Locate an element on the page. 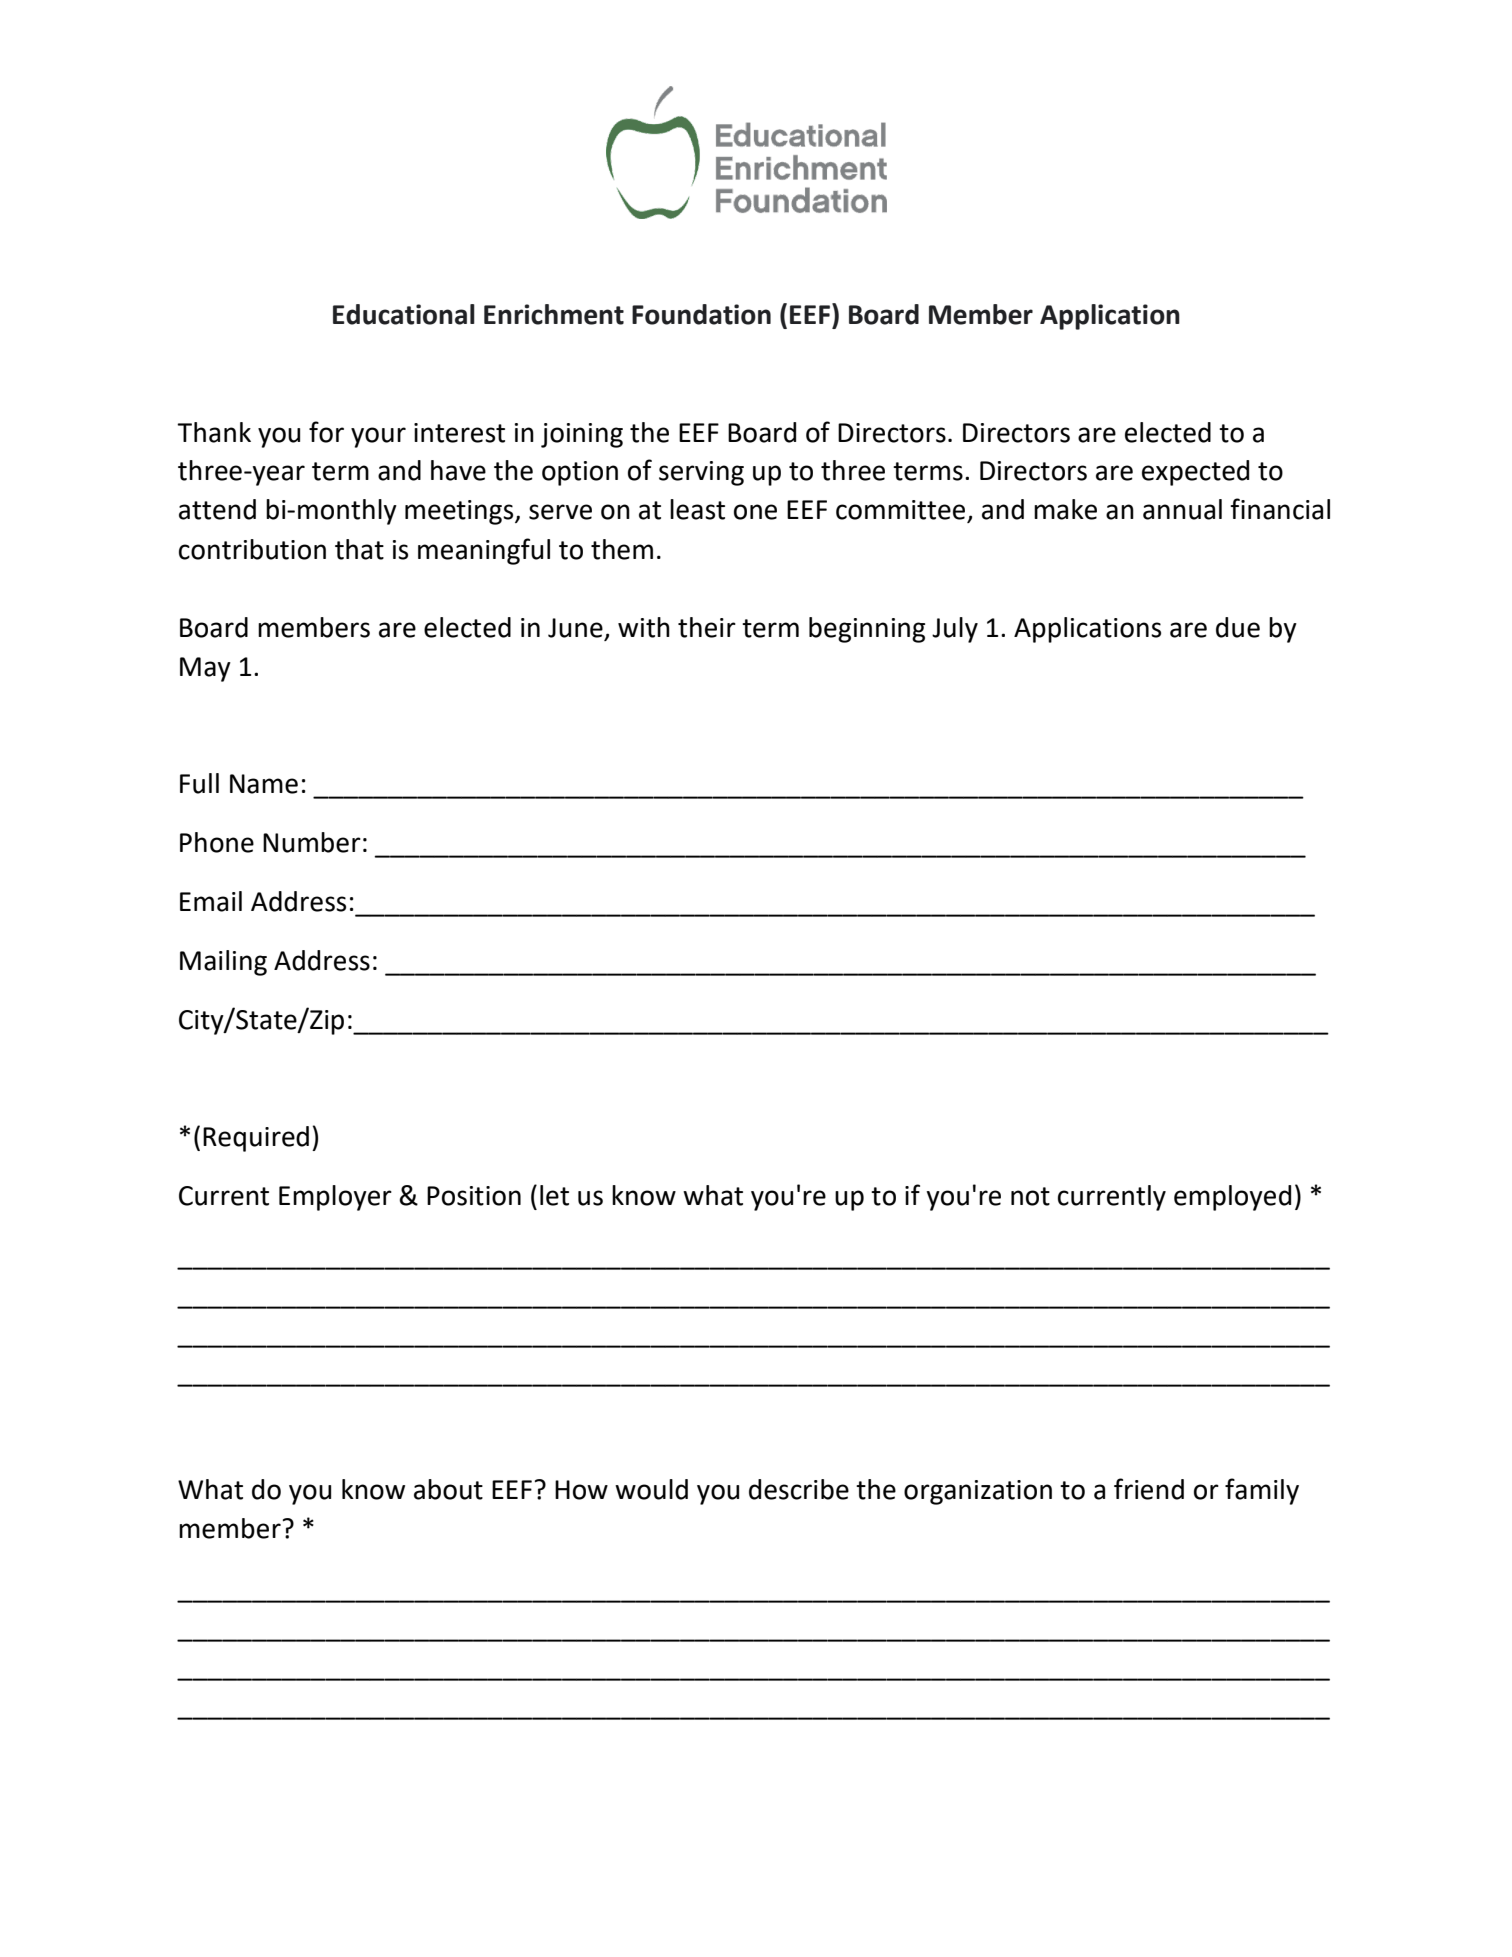  Educational is located at coordinates (404, 314).
